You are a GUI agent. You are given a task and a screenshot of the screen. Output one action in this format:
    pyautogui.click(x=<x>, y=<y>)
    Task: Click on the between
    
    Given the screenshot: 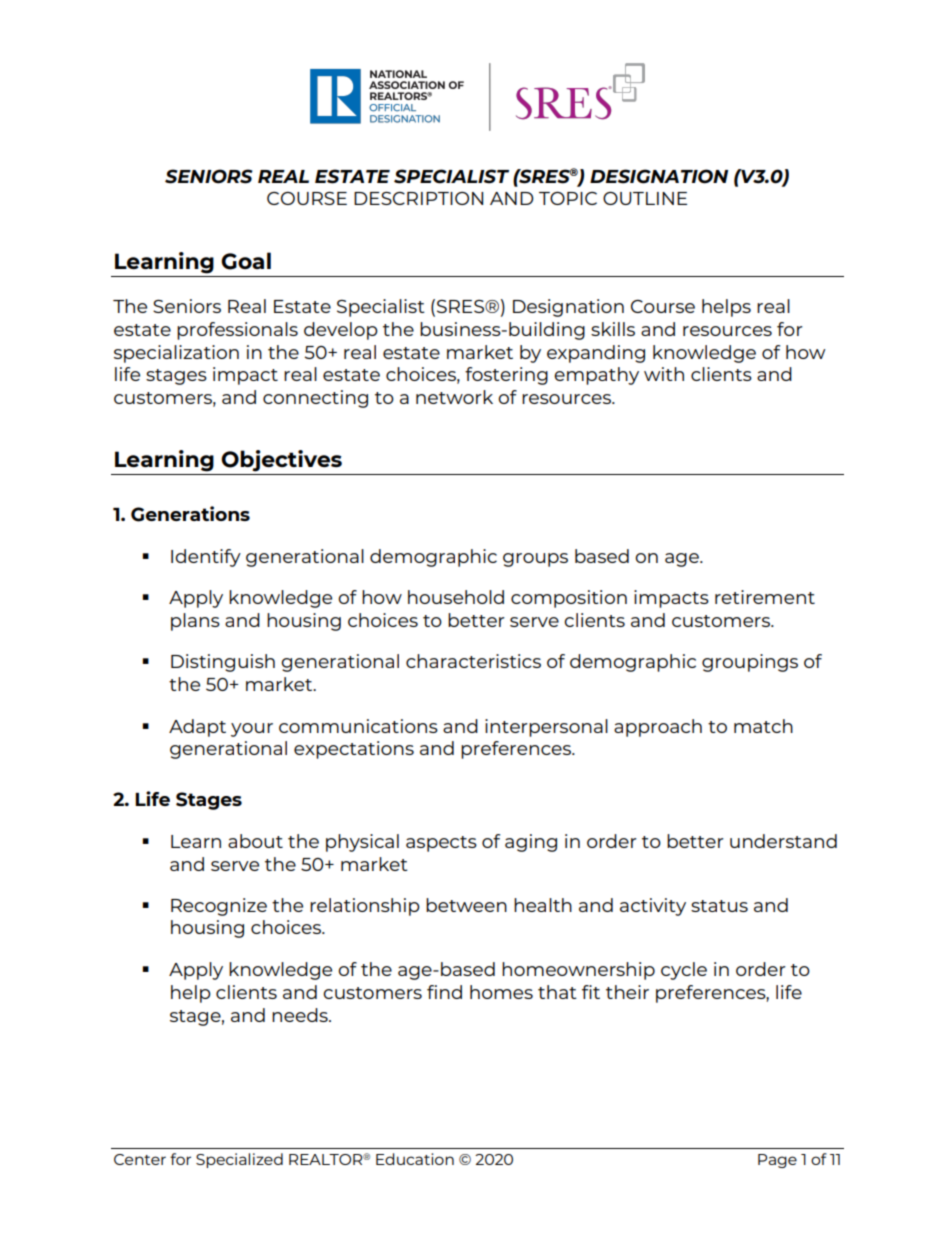 What is the action you would take?
    pyautogui.click(x=466, y=905)
